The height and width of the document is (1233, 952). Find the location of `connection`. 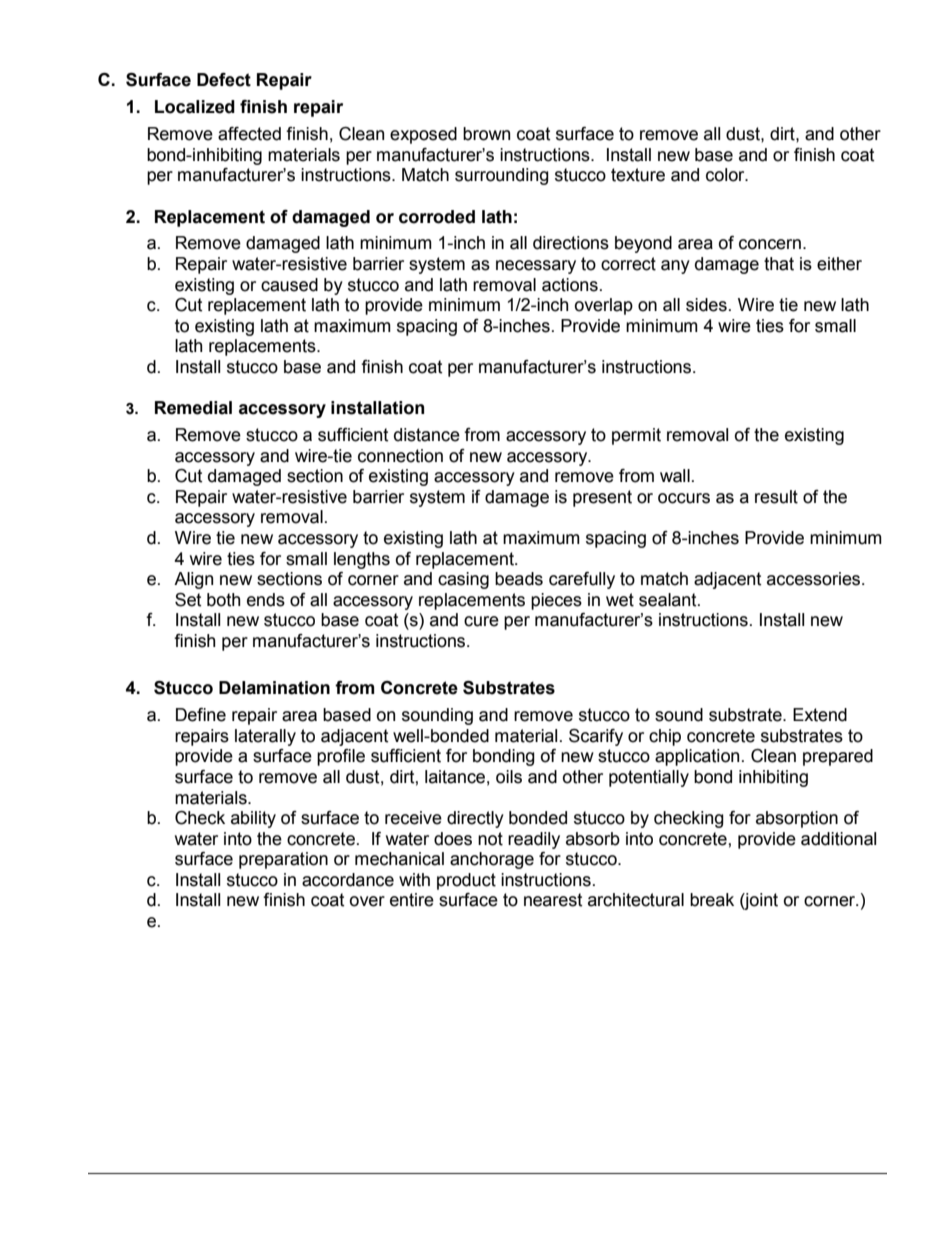

connection is located at coordinates (400, 456).
